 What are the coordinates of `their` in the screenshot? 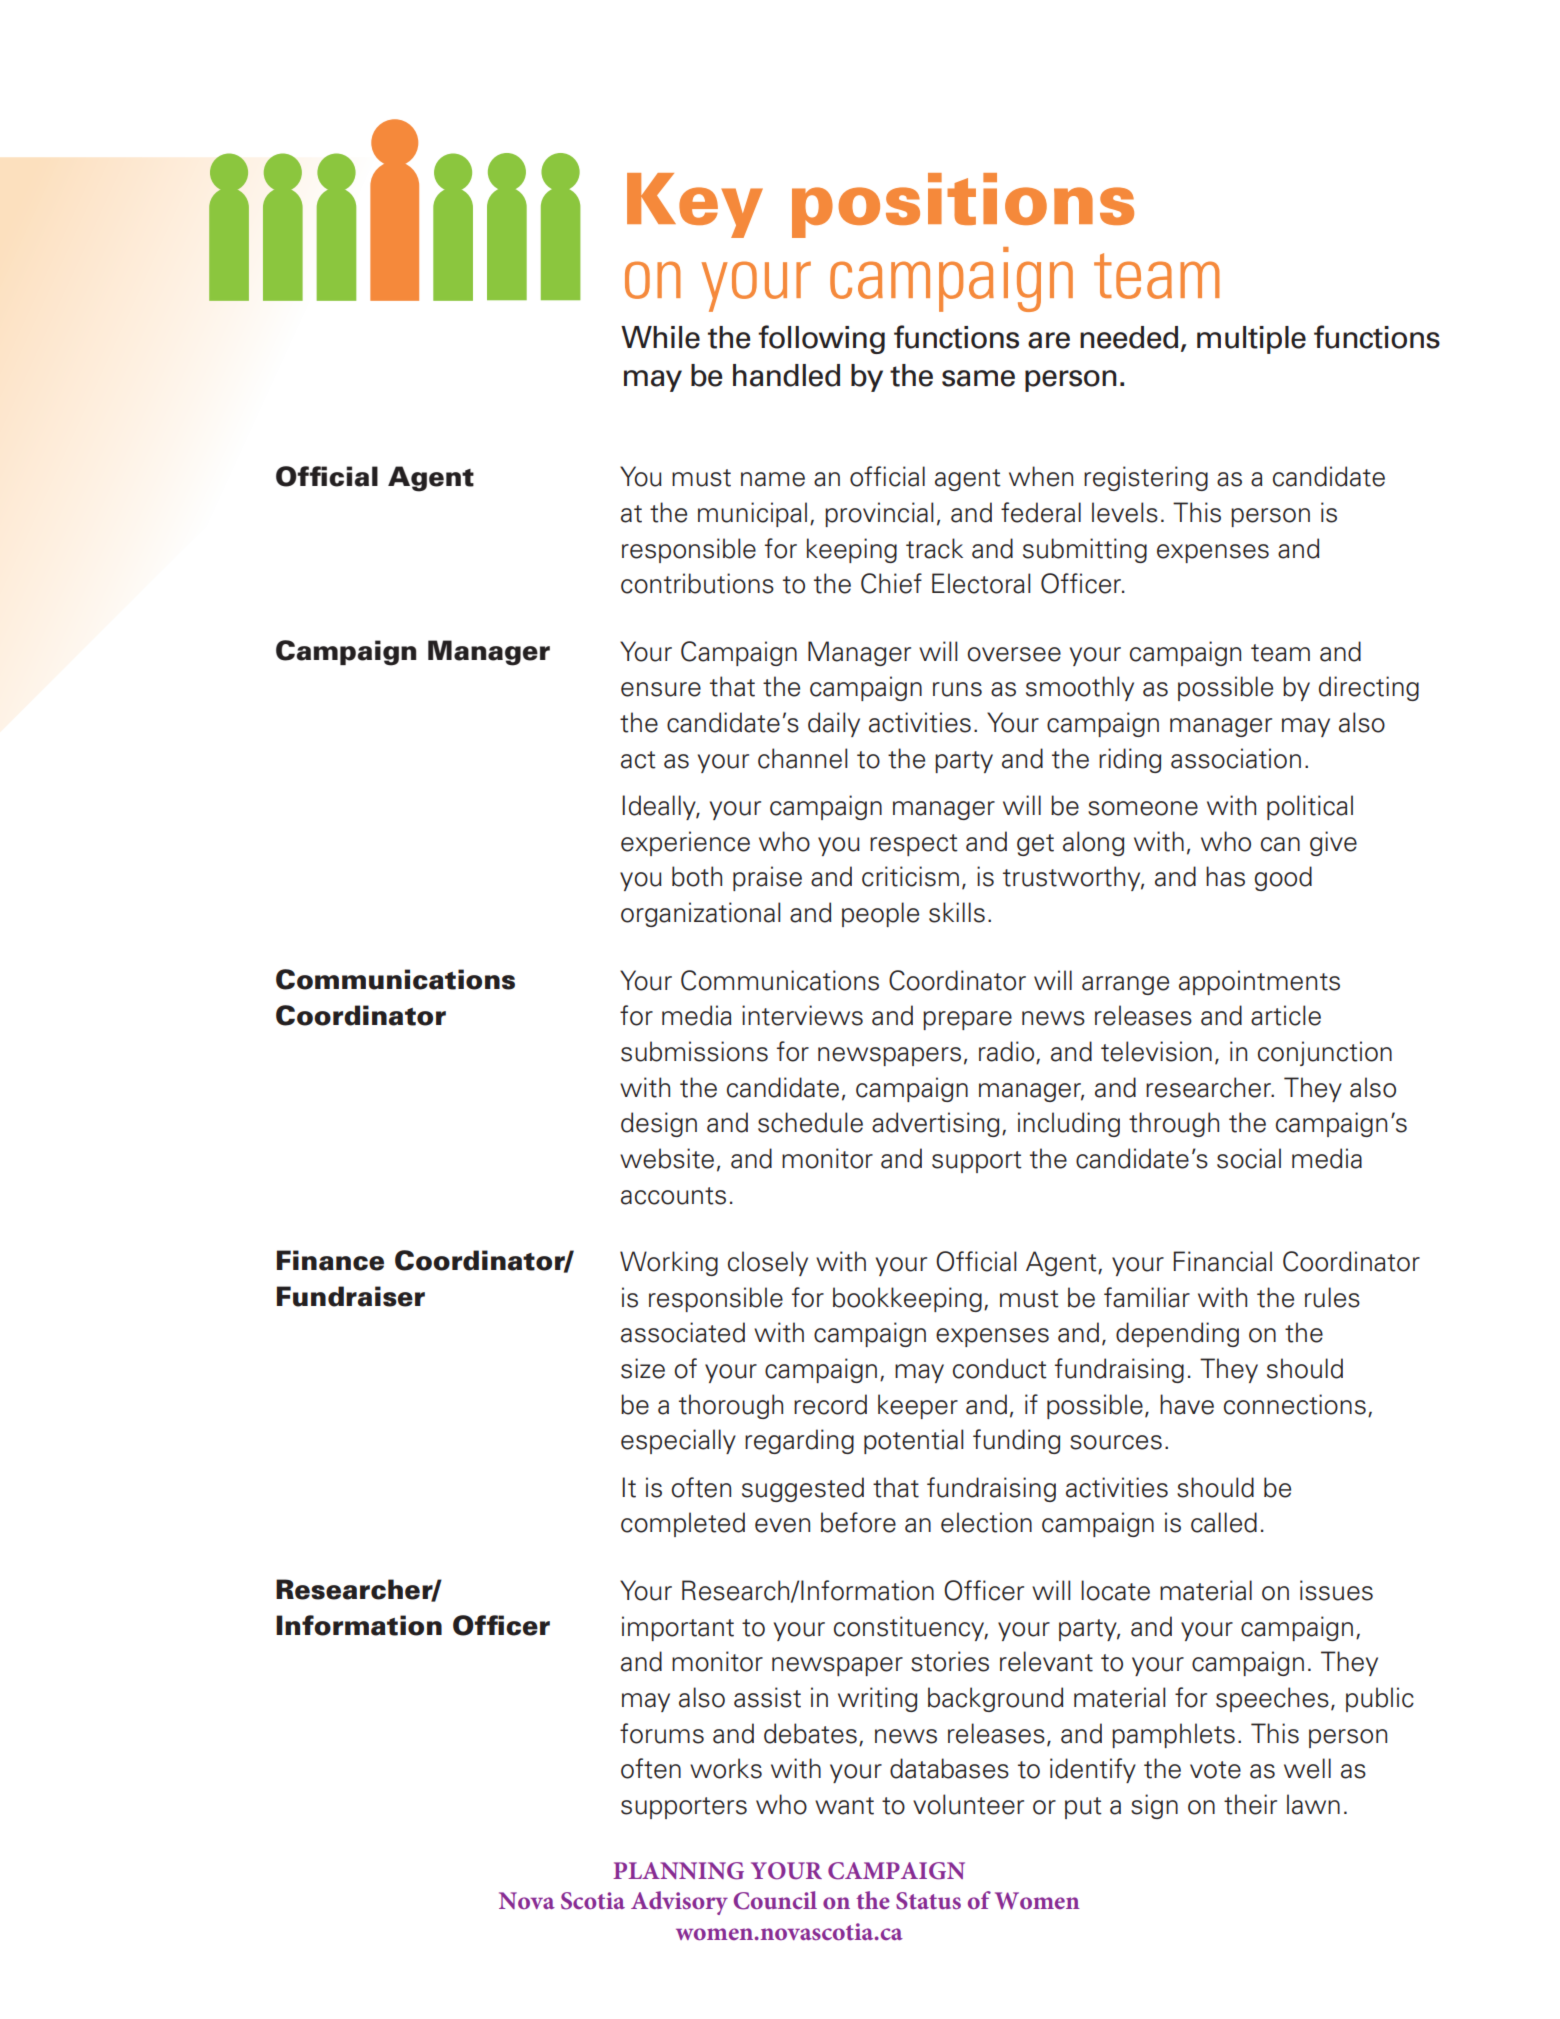 It's located at (1250, 1804).
